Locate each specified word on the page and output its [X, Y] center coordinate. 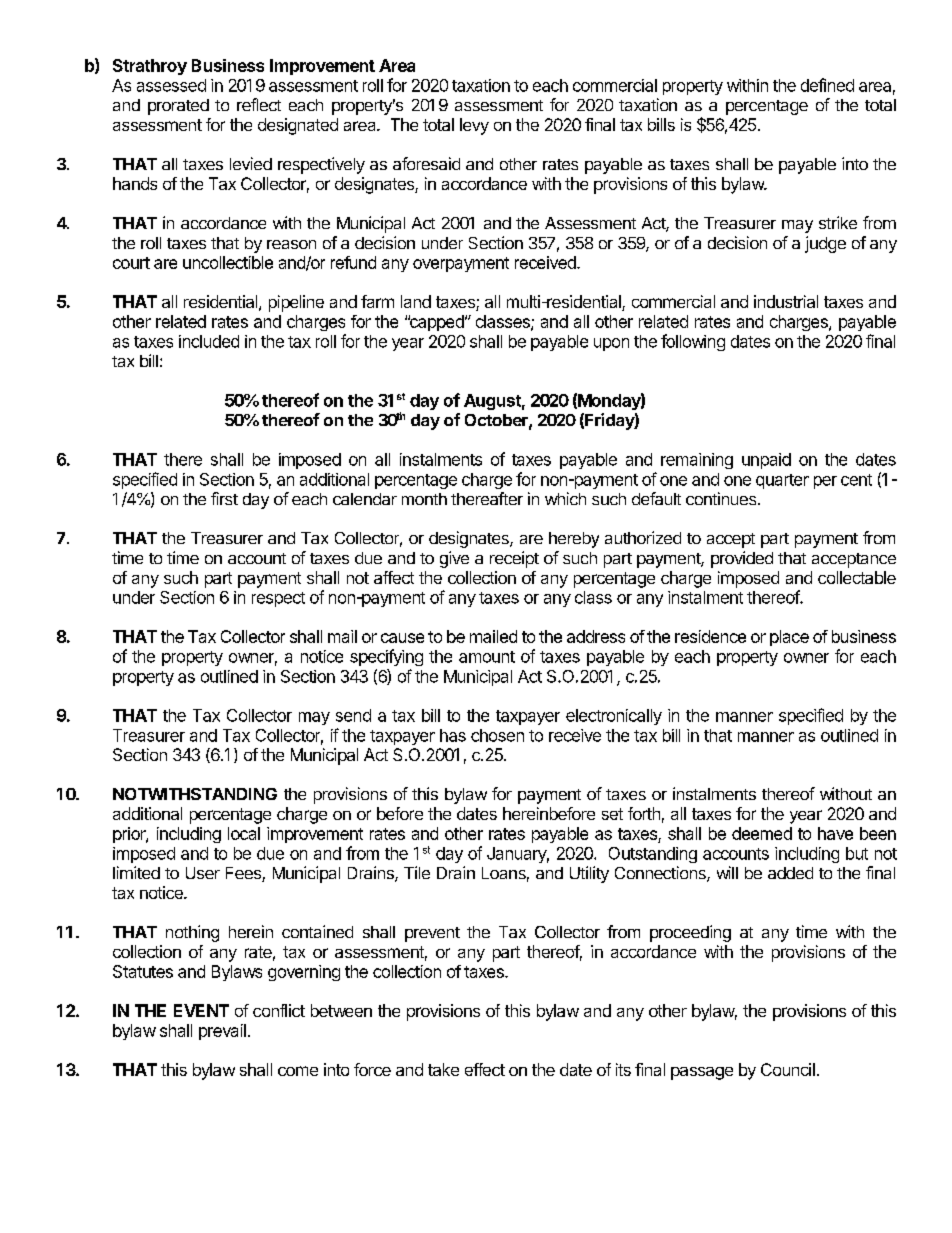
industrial [786, 301]
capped [437, 323]
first [224, 498]
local [244, 833]
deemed [762, 833]
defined [827, 85]
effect [485, 1069]
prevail [222, 1032]
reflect [259, 104]
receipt [514, 559]
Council [788, 1069]
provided [742, 559]
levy [474, 126]
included [209, 341]
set [612, 814]
